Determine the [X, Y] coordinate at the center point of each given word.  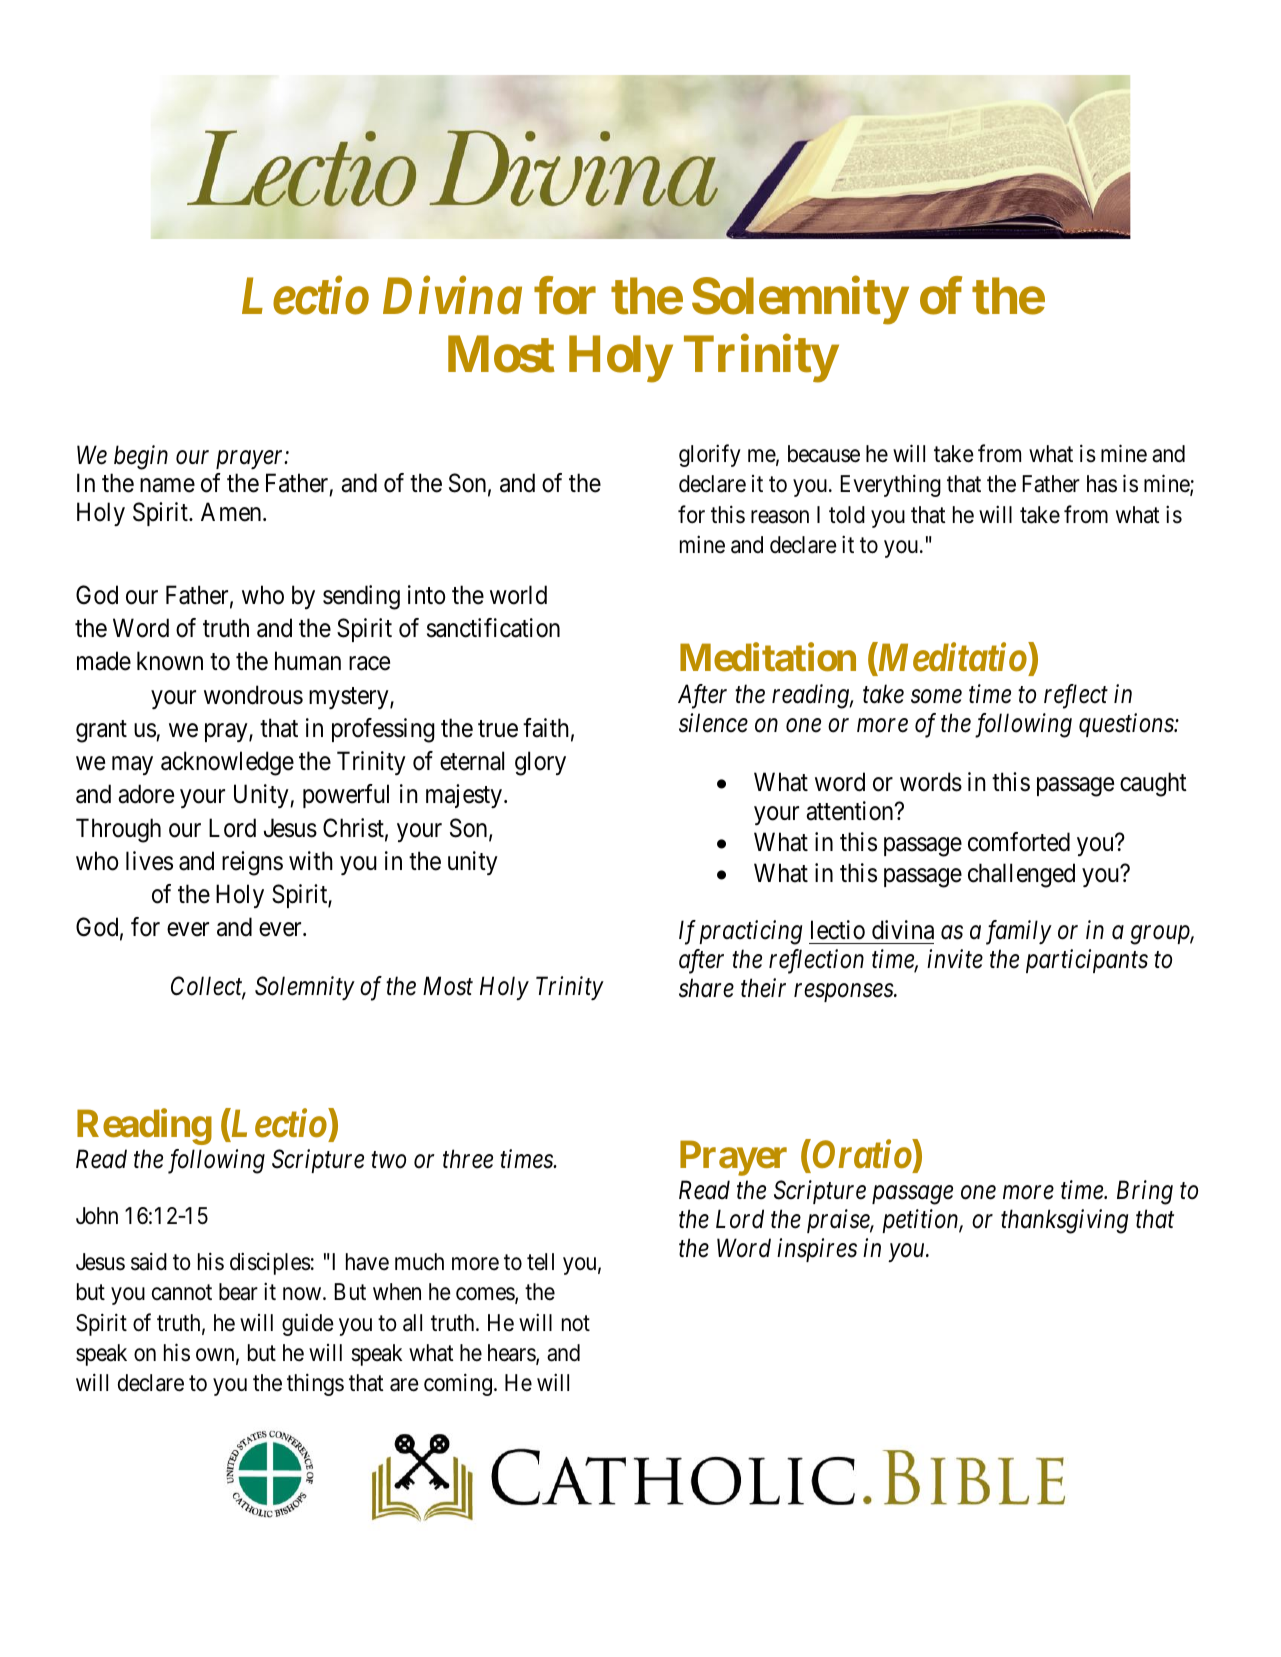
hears [512, 1354]
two [388, 1161]
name [167, 486]
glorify [710, 455]
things [315, 1385]
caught [1153, 784]
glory [540, 763]
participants [1087, 961]
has [1102, 484]
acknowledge [227, 763]
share [706, 988]
